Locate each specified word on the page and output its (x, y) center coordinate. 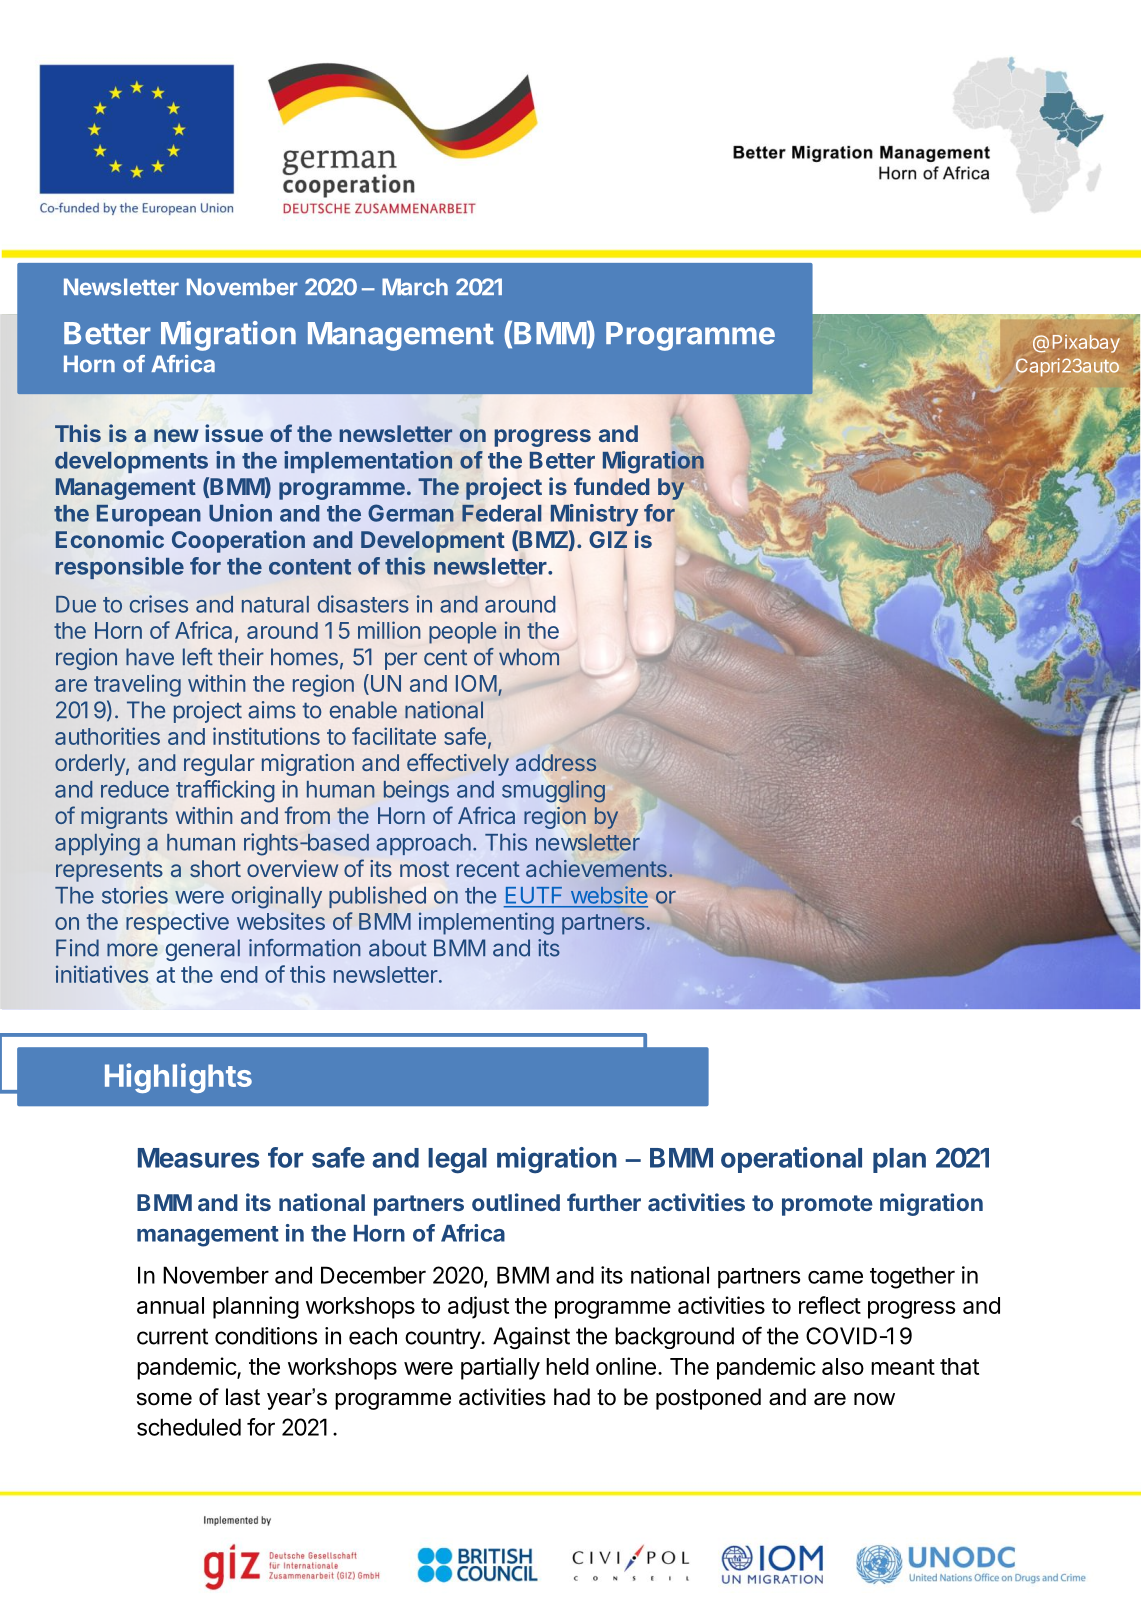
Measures (198, 1158)
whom (529, 657)
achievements (596, 868)
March (415, 287)
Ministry (594, 515)
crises (159, 604)
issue (234, 433)
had (572, 1397)
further (604, 1202)
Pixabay (1086, 344)
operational (791, 1160)
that (959, 1366)
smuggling (553, 791)
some (164, 1399)
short (215, 868)
